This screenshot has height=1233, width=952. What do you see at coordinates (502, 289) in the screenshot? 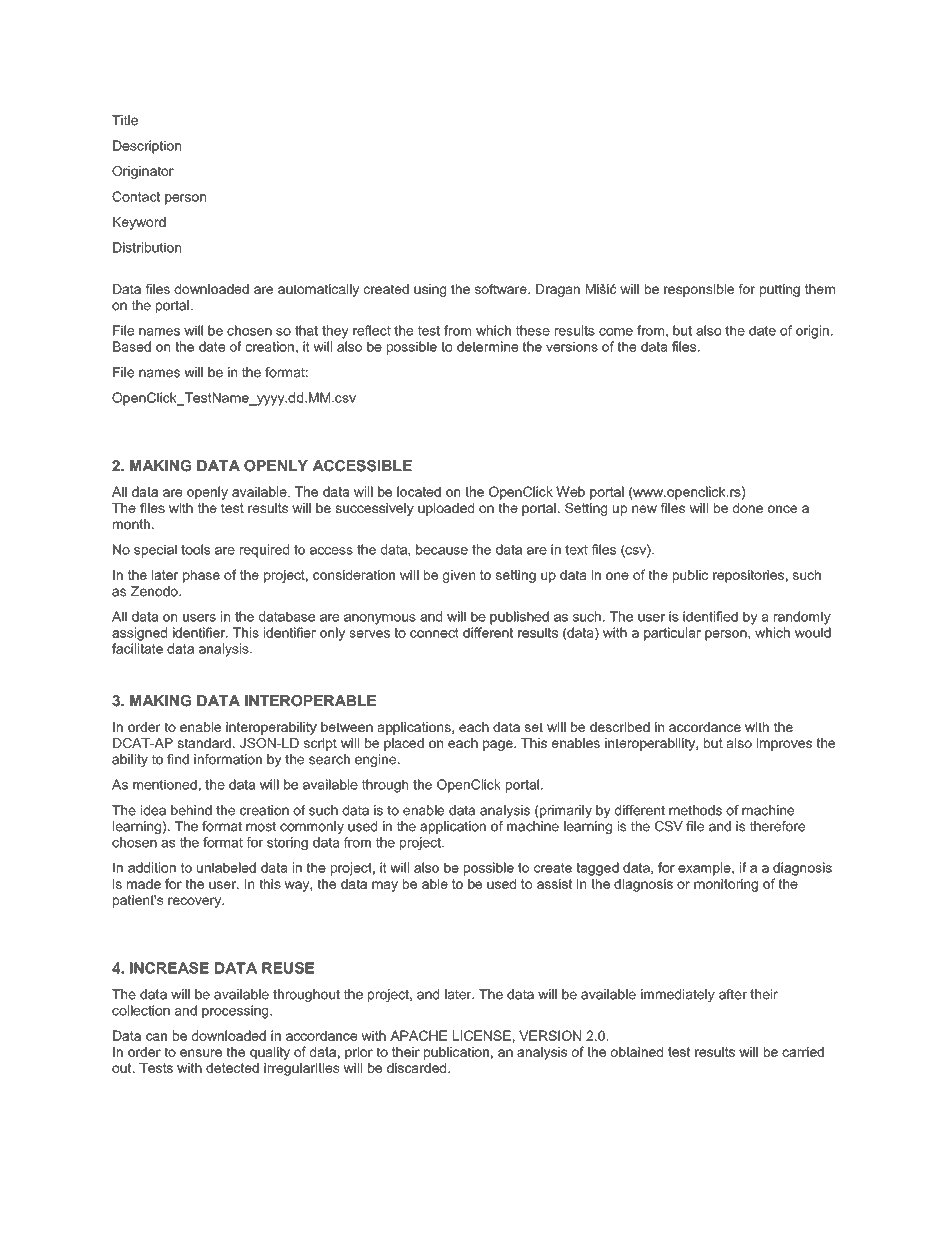
I see `software` at bounding box center [502, 289].
